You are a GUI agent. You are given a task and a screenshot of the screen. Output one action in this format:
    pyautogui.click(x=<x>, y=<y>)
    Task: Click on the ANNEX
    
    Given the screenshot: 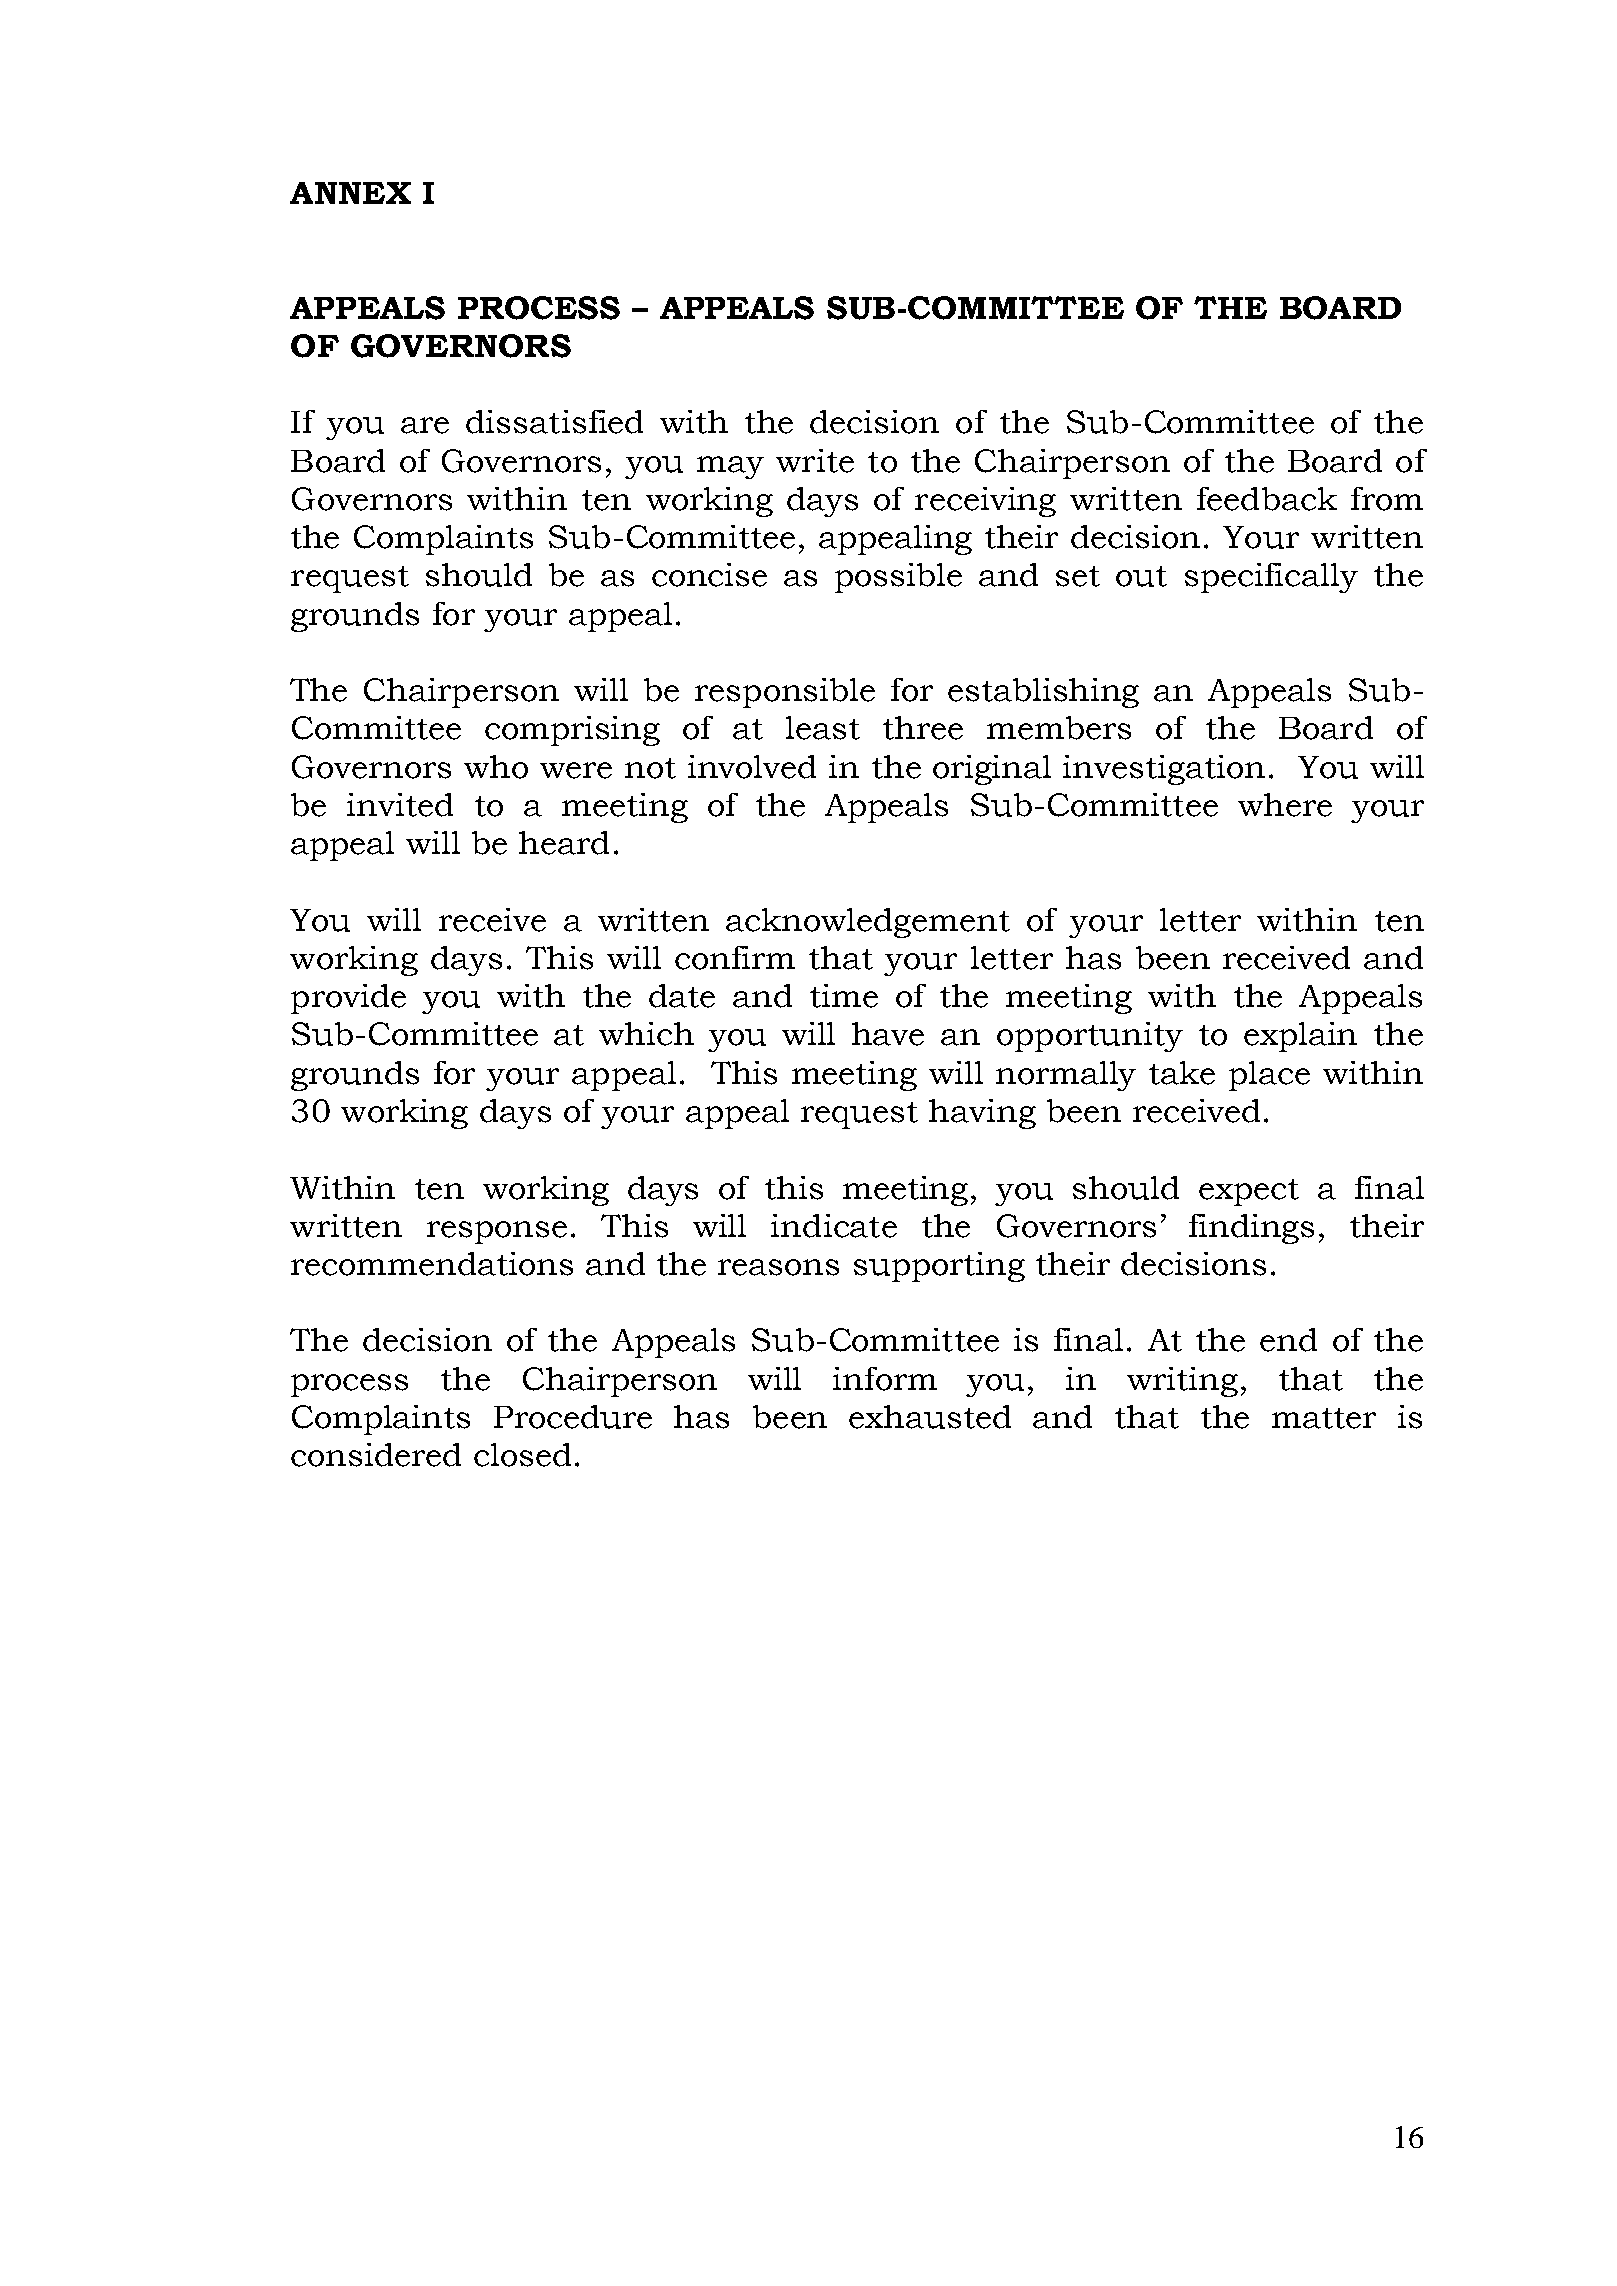 What is the action you would take?
    pyautogui.click(x=350, y=193)
